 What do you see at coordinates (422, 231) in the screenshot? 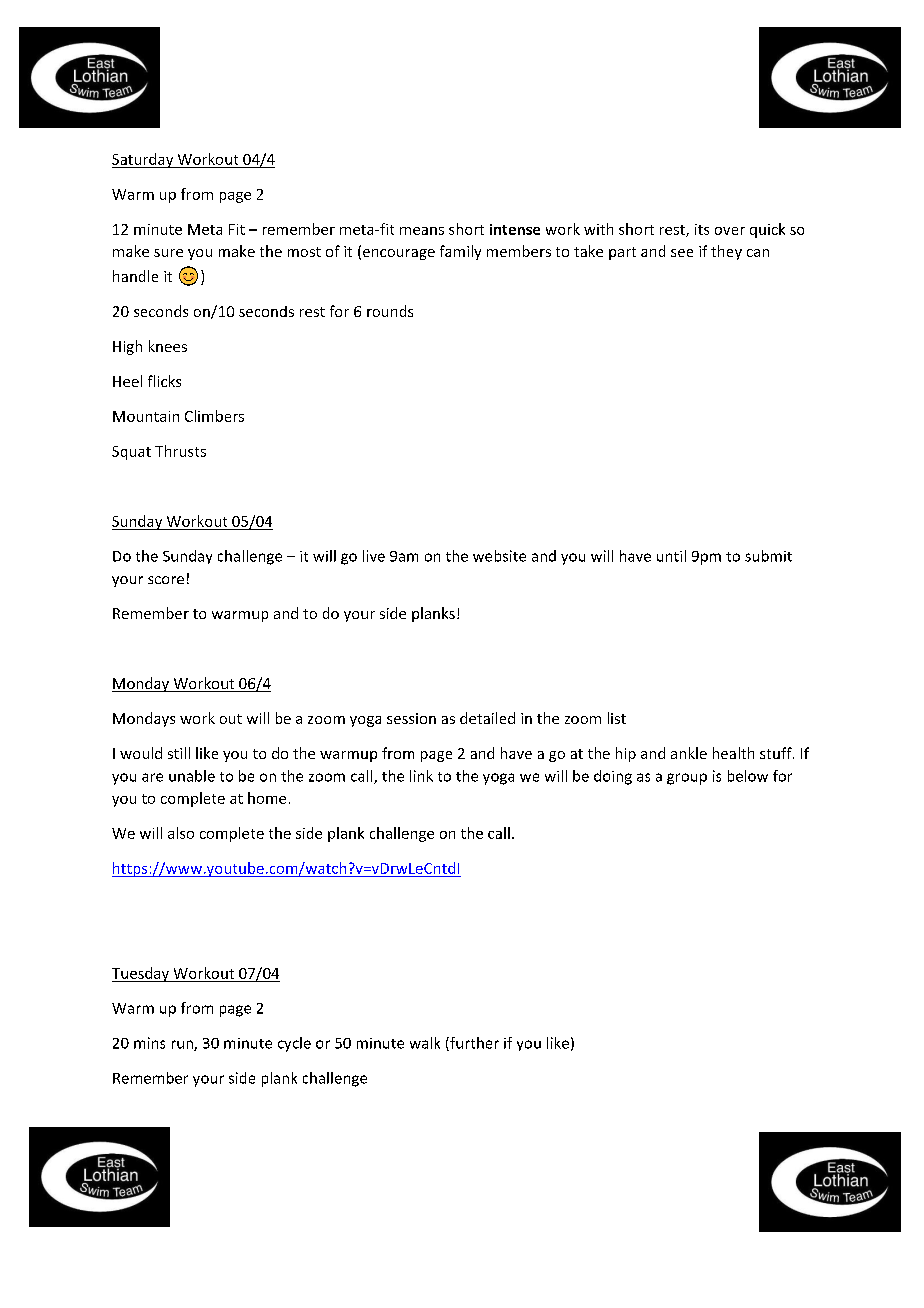
I see `means` at bounding box center [422, 231].
